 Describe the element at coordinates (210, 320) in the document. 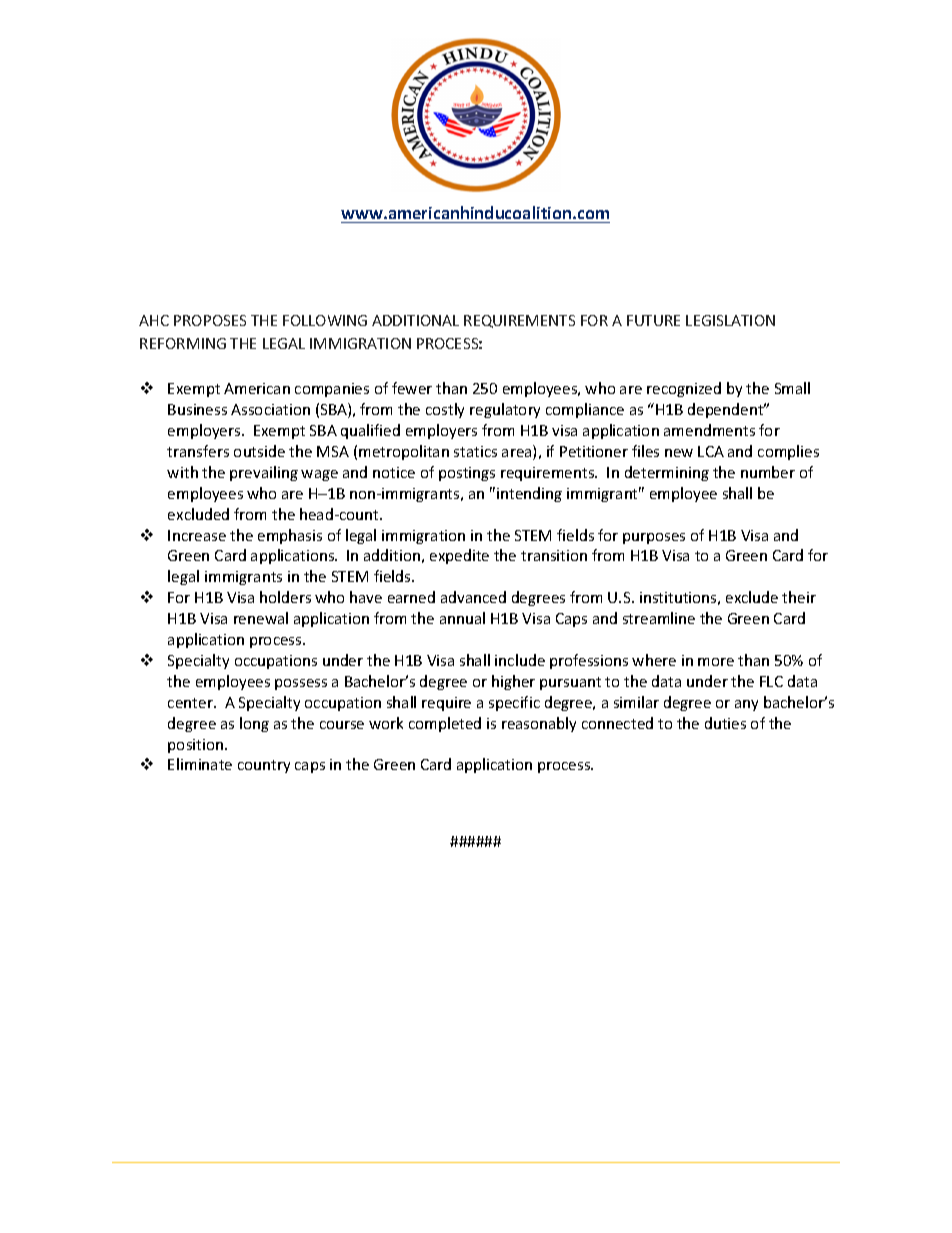

I see `PROPOSES` at that location.
